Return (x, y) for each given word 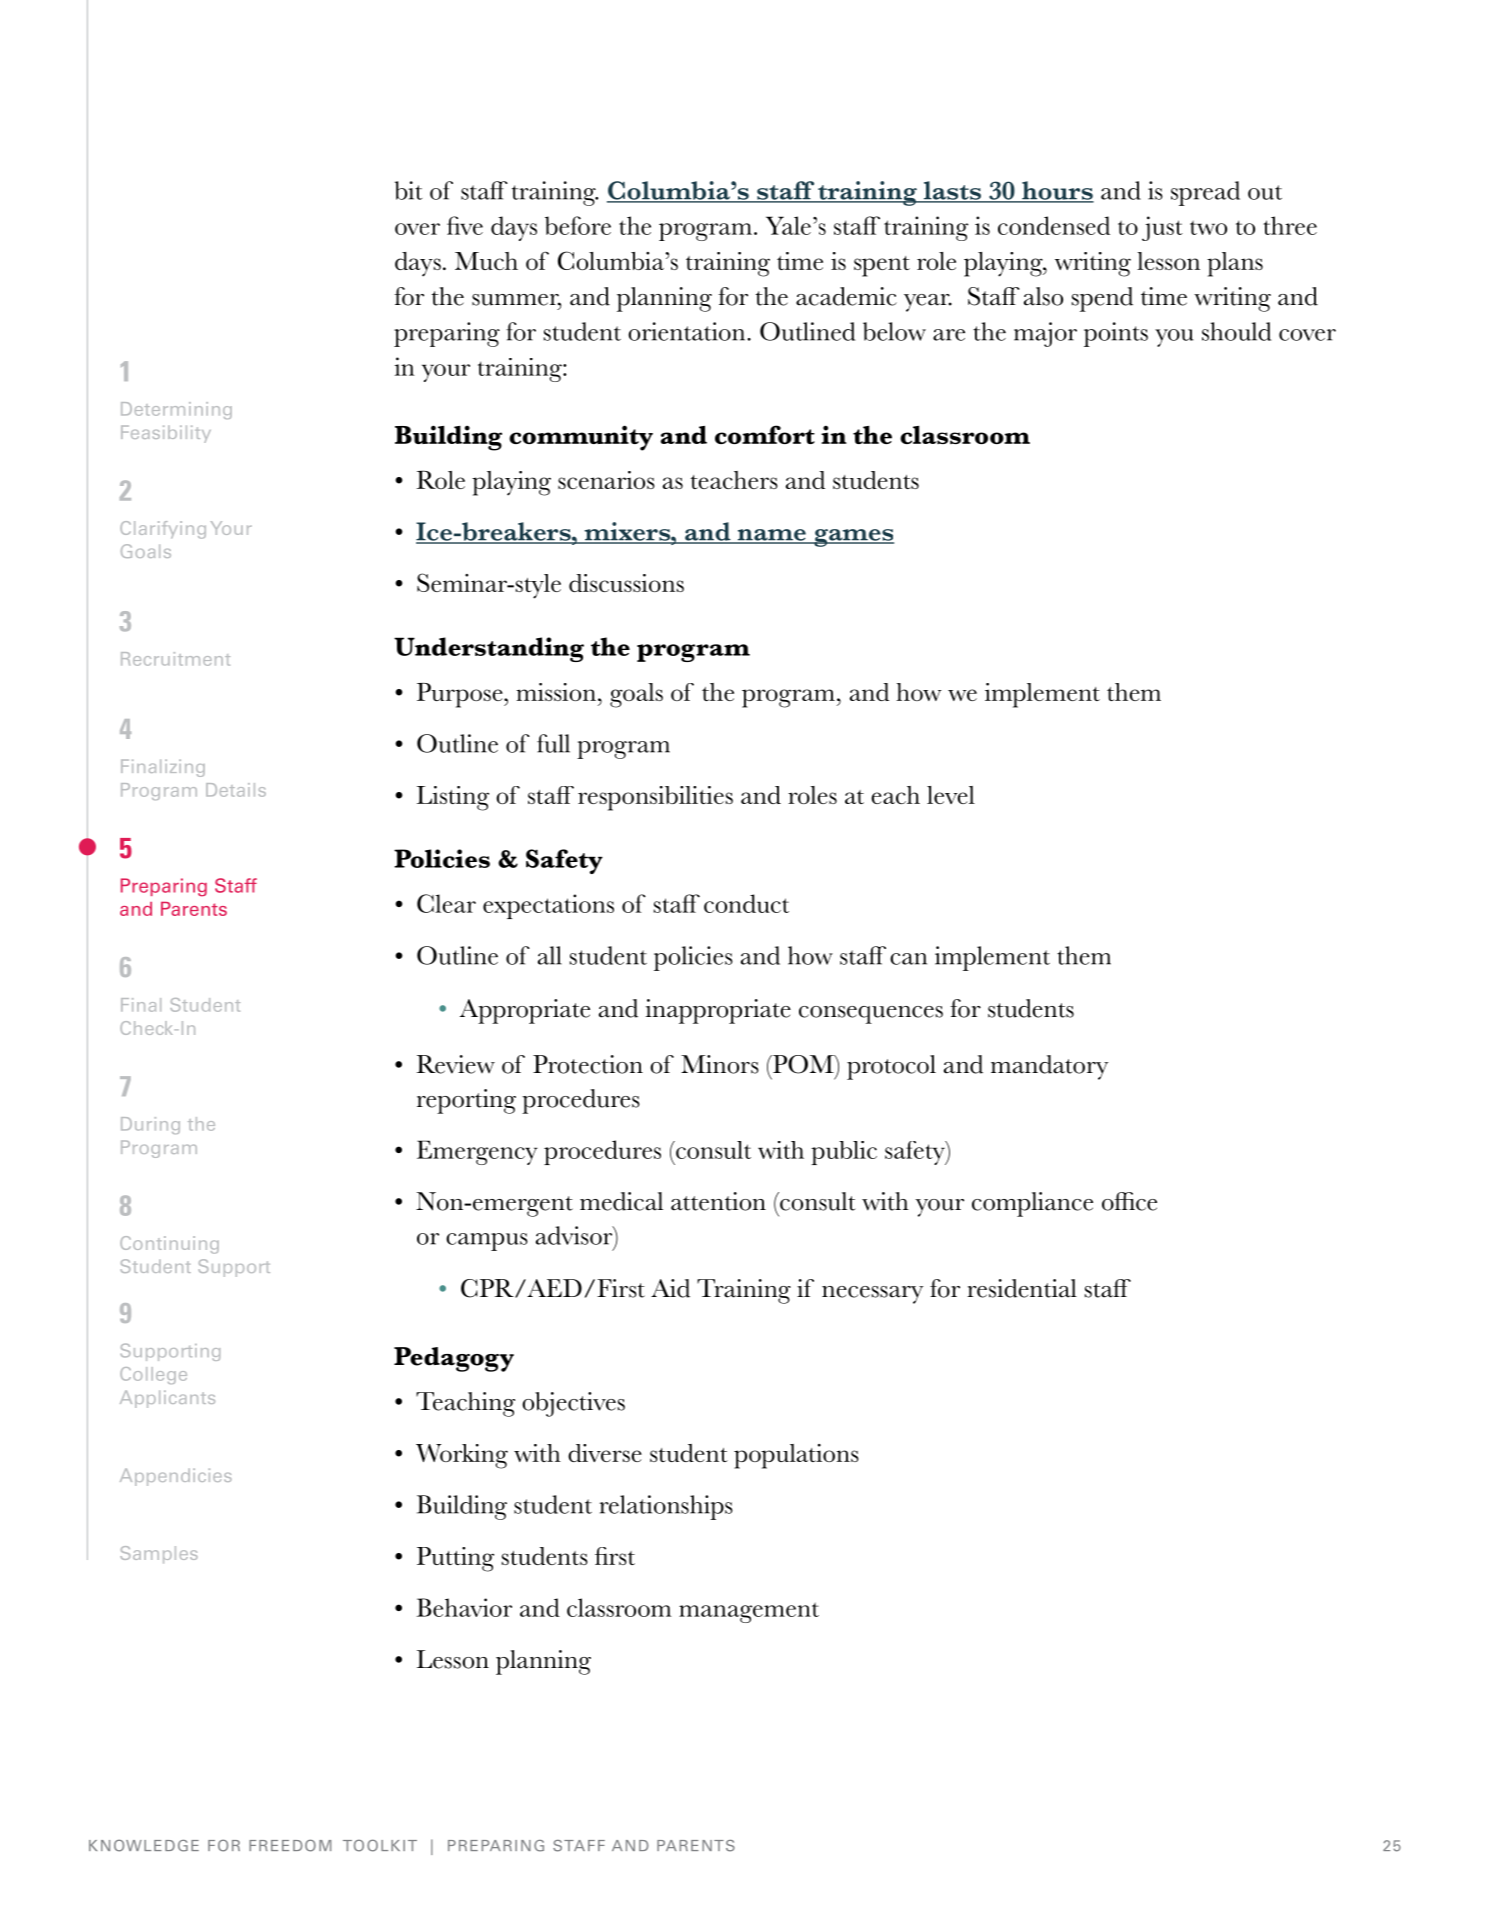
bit (408, 190)
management (749, 1612)
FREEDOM (290, 1845)
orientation (688, 331)
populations (796, 1456)
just (1162, 228)
